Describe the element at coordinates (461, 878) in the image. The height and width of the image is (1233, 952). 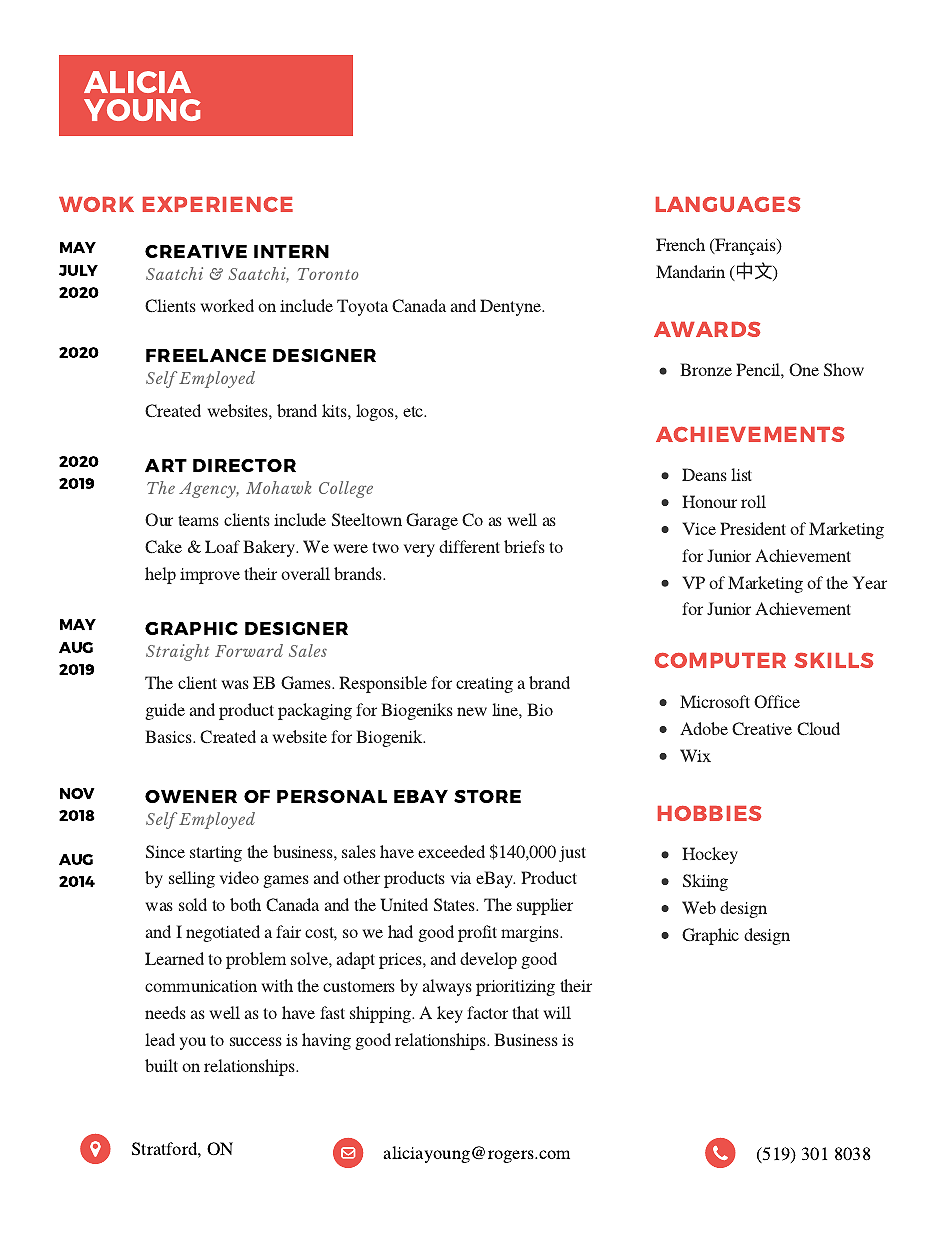
I see `via` at that location.
